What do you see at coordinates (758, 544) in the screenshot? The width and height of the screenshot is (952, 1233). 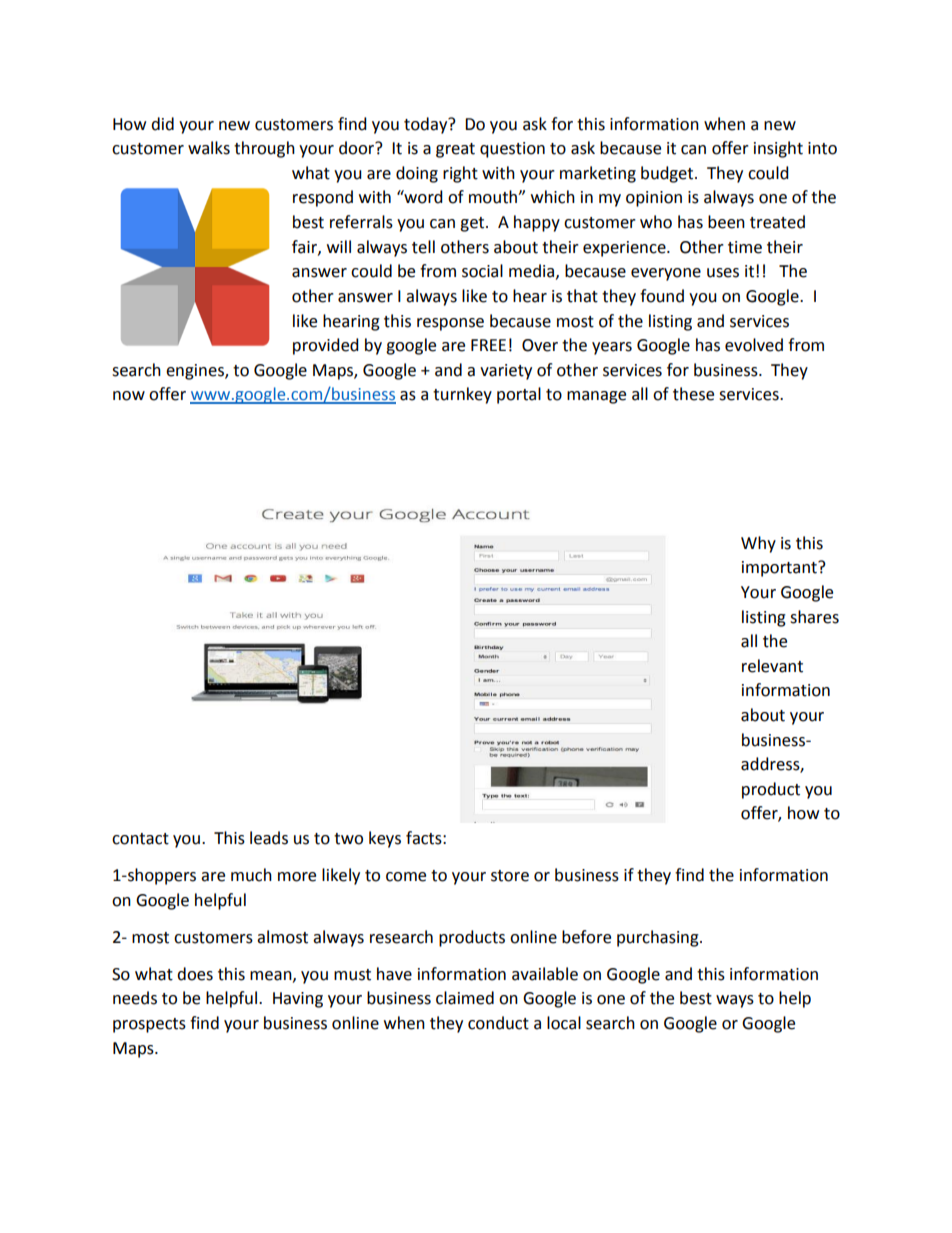 I see `Why` at bounding box center [758, 544].
